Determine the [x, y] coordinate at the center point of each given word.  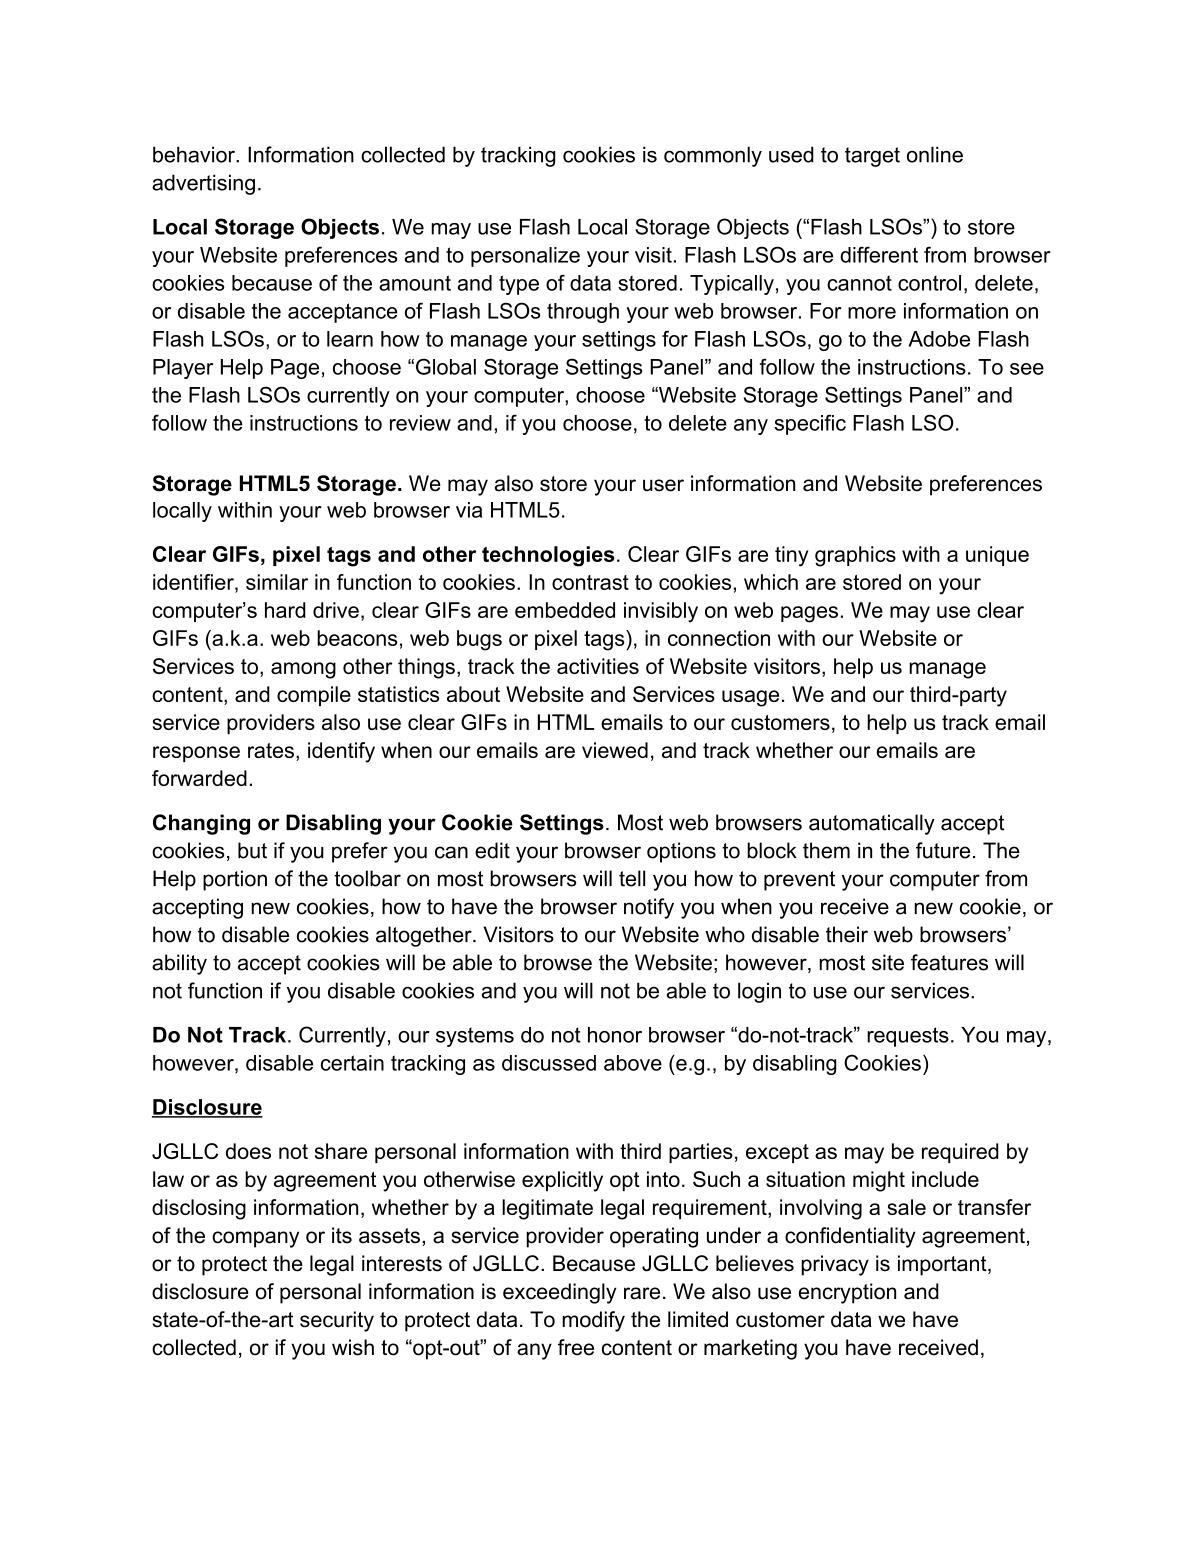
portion [235, 880]
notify [649, 908]
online [935, 154]
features [949, 962]
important [943, 1265]
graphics [855, 556]
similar [277, 582]
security [337, 1321]
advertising [203, 184]
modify [593, 1321]
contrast [590, 582]
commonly [713, 156]
